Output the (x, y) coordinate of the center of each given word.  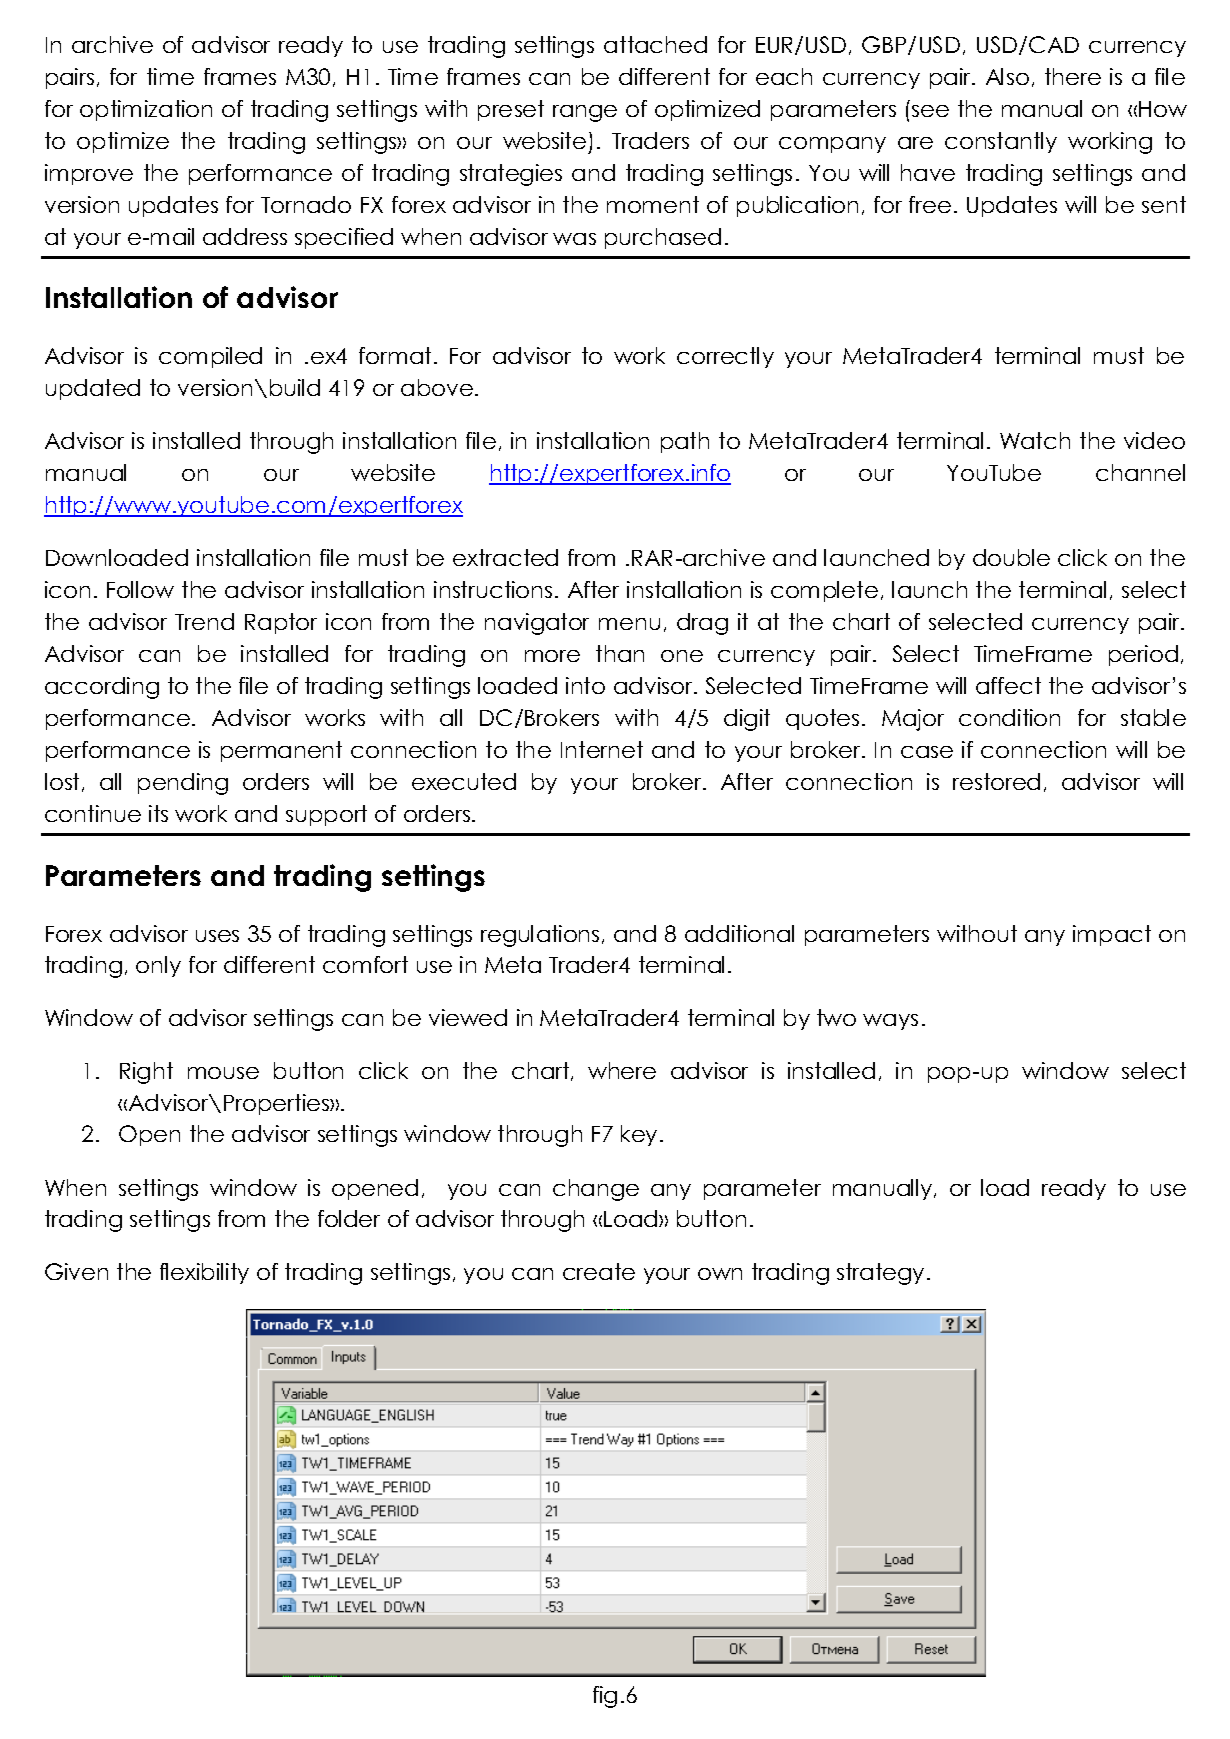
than (620, 653)
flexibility (204, 1273)
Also (1007, 76)
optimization (146, 110)
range (585, 113)
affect (1008, 685)
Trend (204, 621)
